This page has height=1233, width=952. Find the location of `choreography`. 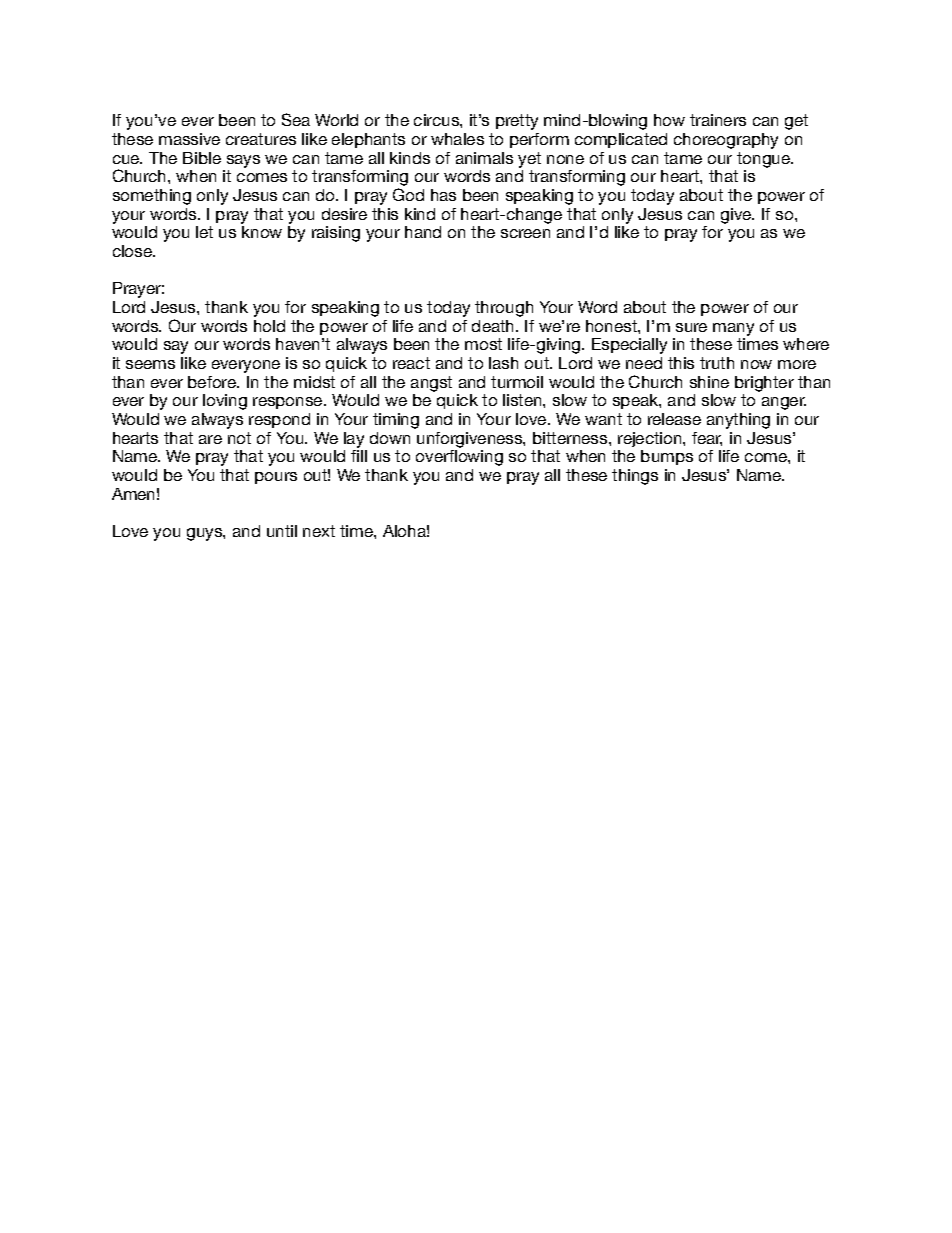

choreography is located at coordinates (726, 141).
